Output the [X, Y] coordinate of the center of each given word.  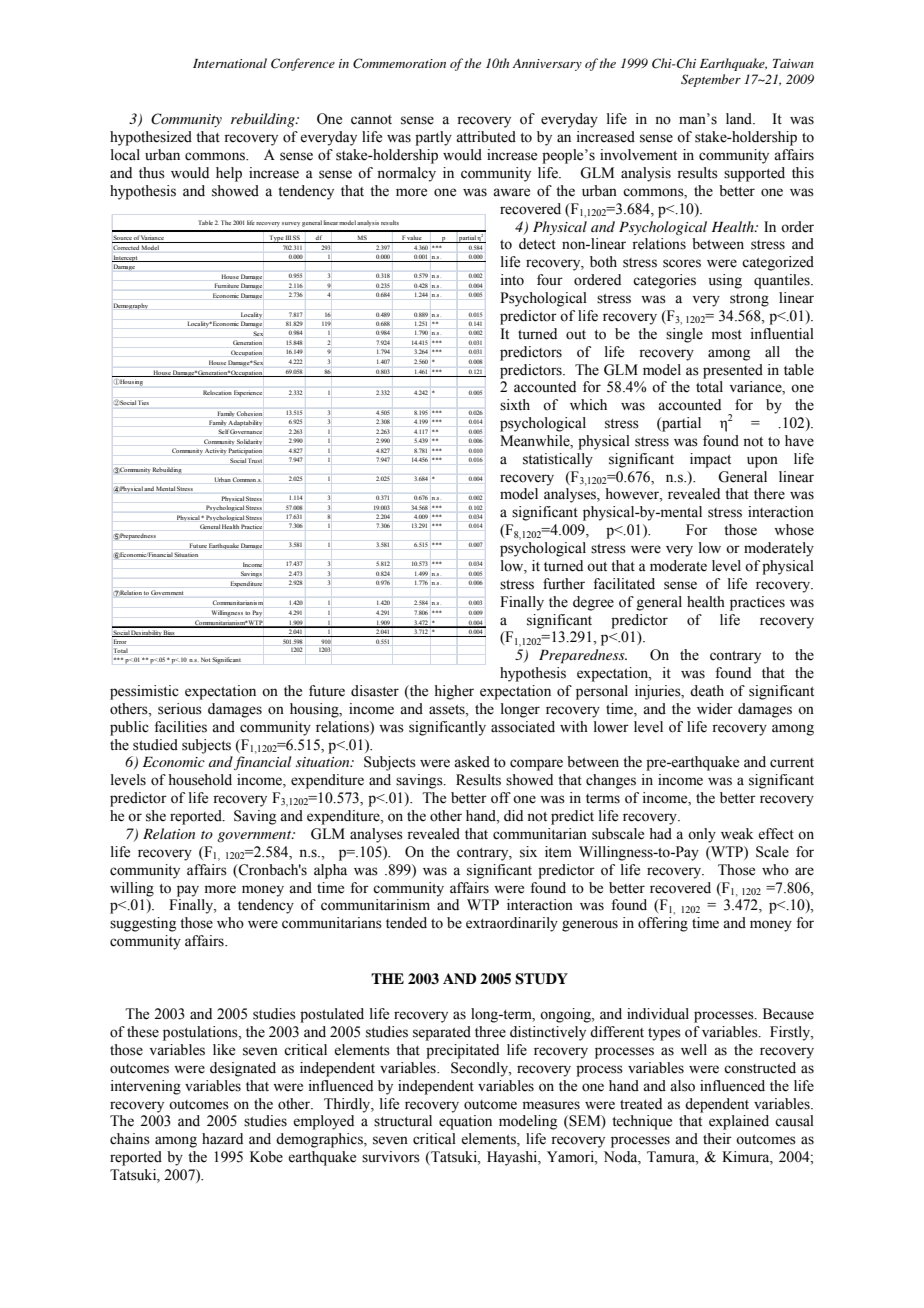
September [711, 80]
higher [454, 692]
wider [715, 709]
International [230, 63]
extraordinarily [512, 924]
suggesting [143, 924]
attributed [486, 137]
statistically [558, 460]
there [769, 494]
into [512, 280]
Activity [216, 451]
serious [180, 709]
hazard [222, 1138]
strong [749, 300]
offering [663, 924]
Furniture [226, 285]
